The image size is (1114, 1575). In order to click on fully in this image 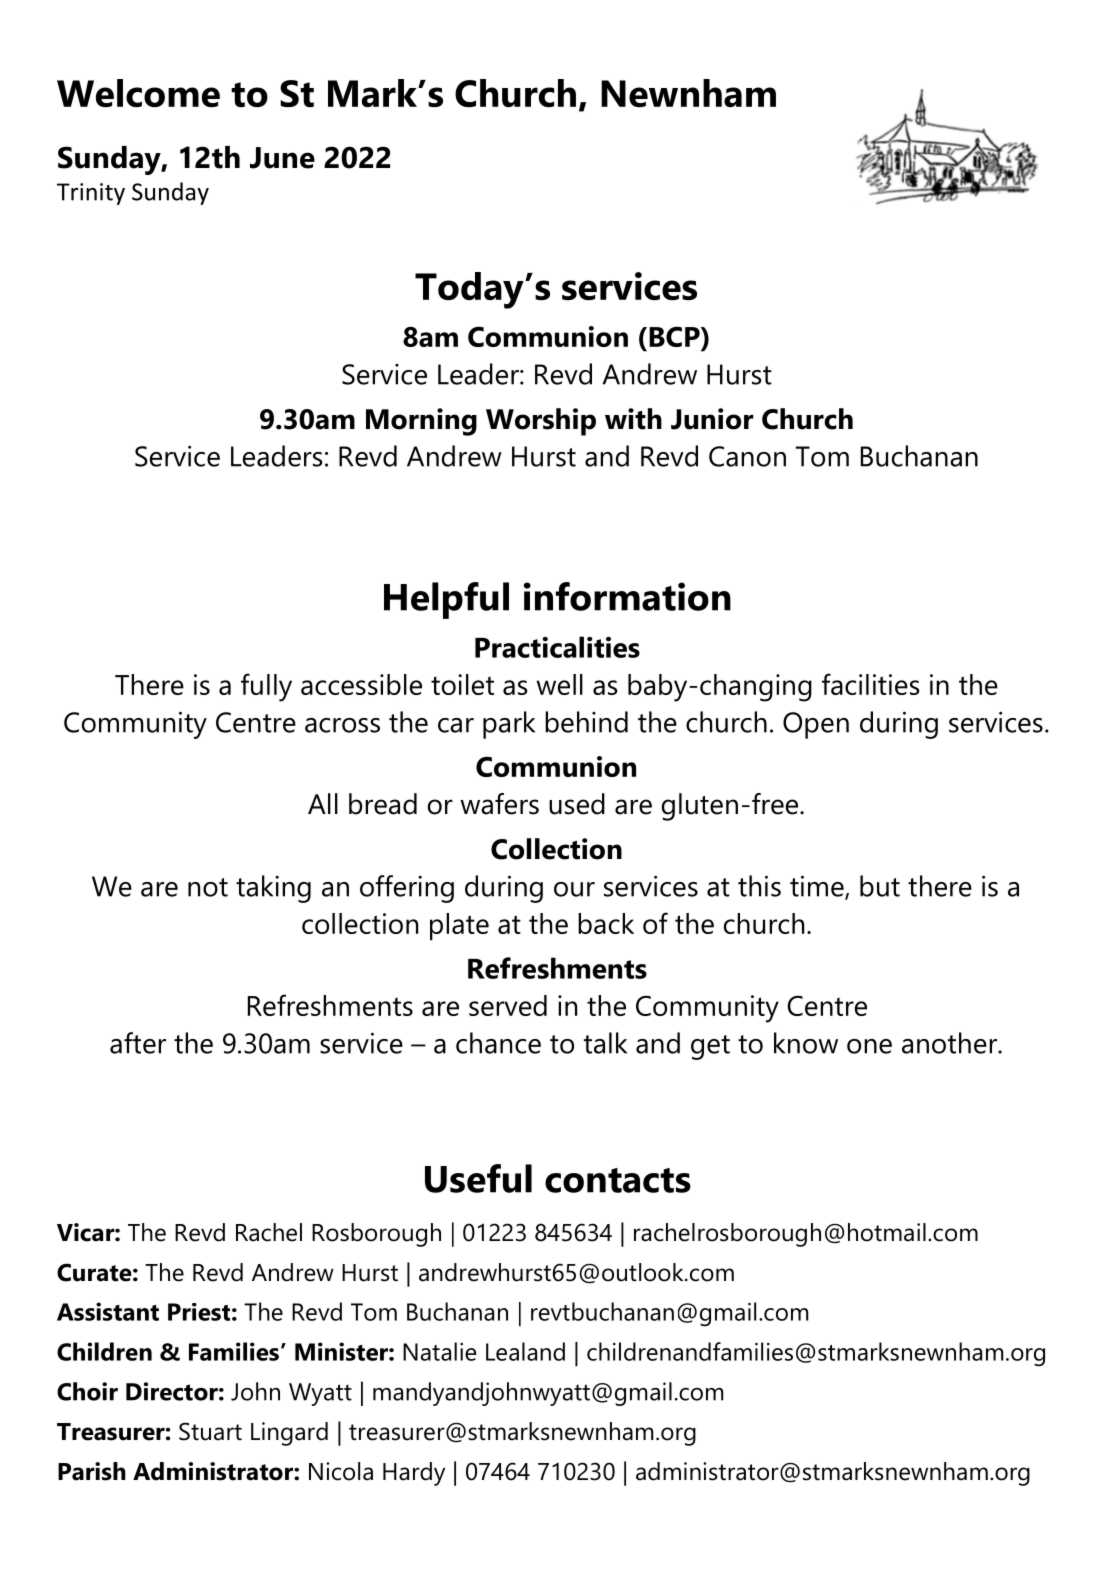, I will do `click(266, 687)`.
